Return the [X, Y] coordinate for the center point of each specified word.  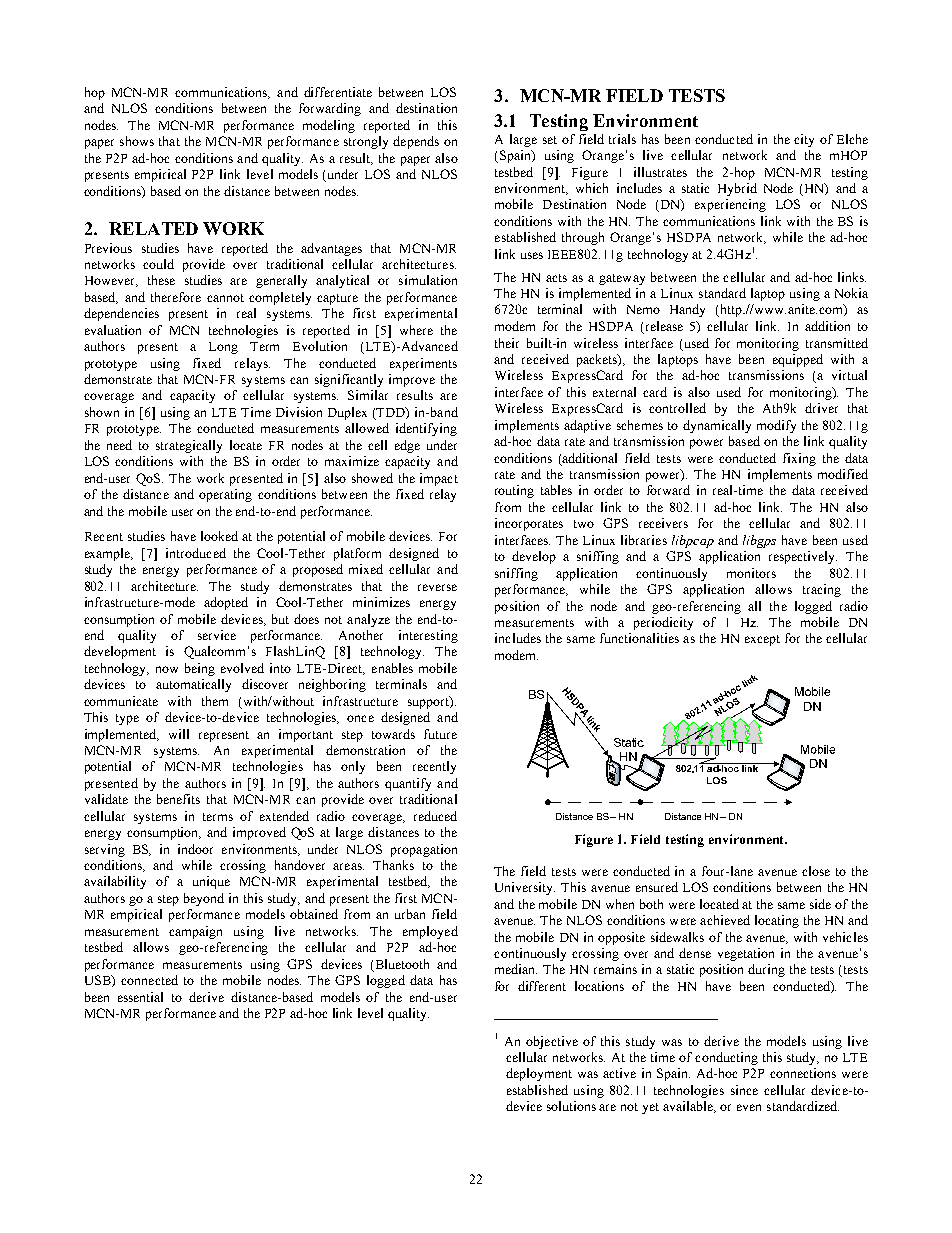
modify [776, 426]
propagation [424, 850]
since [744, 1090]
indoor [195, 849]
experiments [423, 364]
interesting [428, 636]
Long [223, 348]
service [217, 635]
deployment [539, 1074]
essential [140, 997]
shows [137, 141]
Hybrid [737, 189]
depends [416, 142]
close [816, 871]
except [762, 640]
